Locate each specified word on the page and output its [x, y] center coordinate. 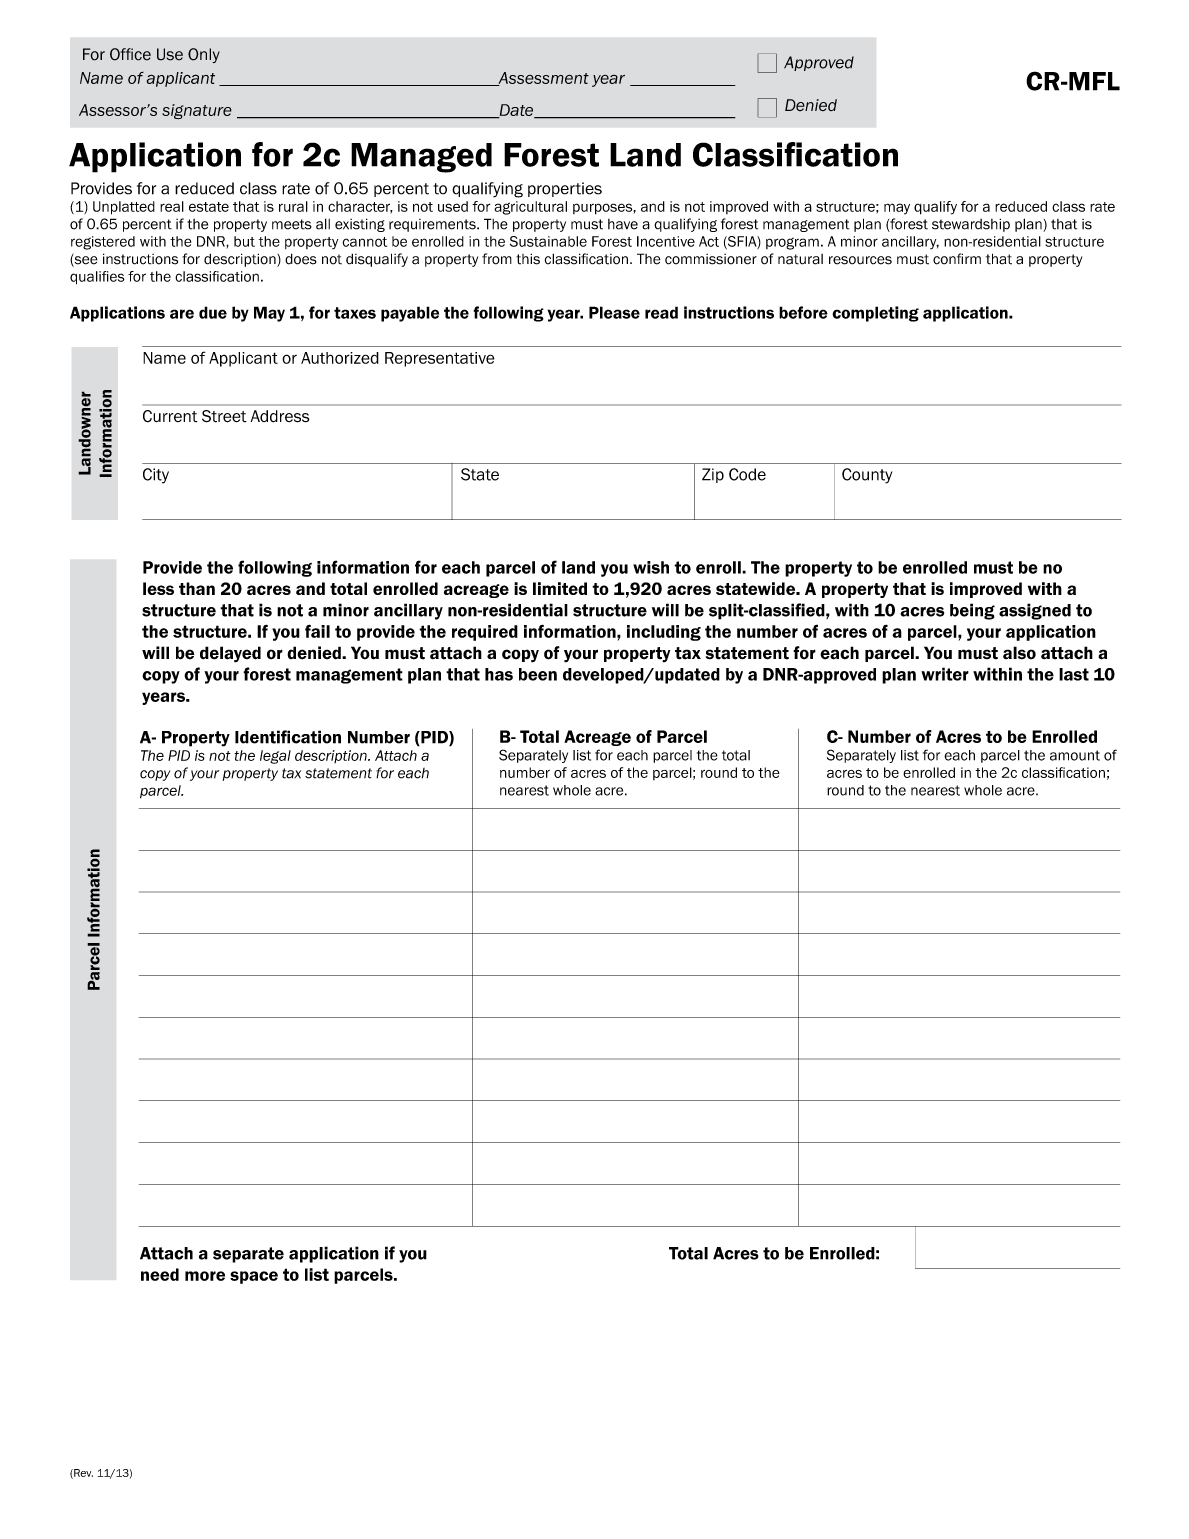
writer [945, 674]
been [538, 674]
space [254, 1277]
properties [565, 189]
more [205, 1276]
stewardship [971, 225]
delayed [230, 654]
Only [204, 55]
